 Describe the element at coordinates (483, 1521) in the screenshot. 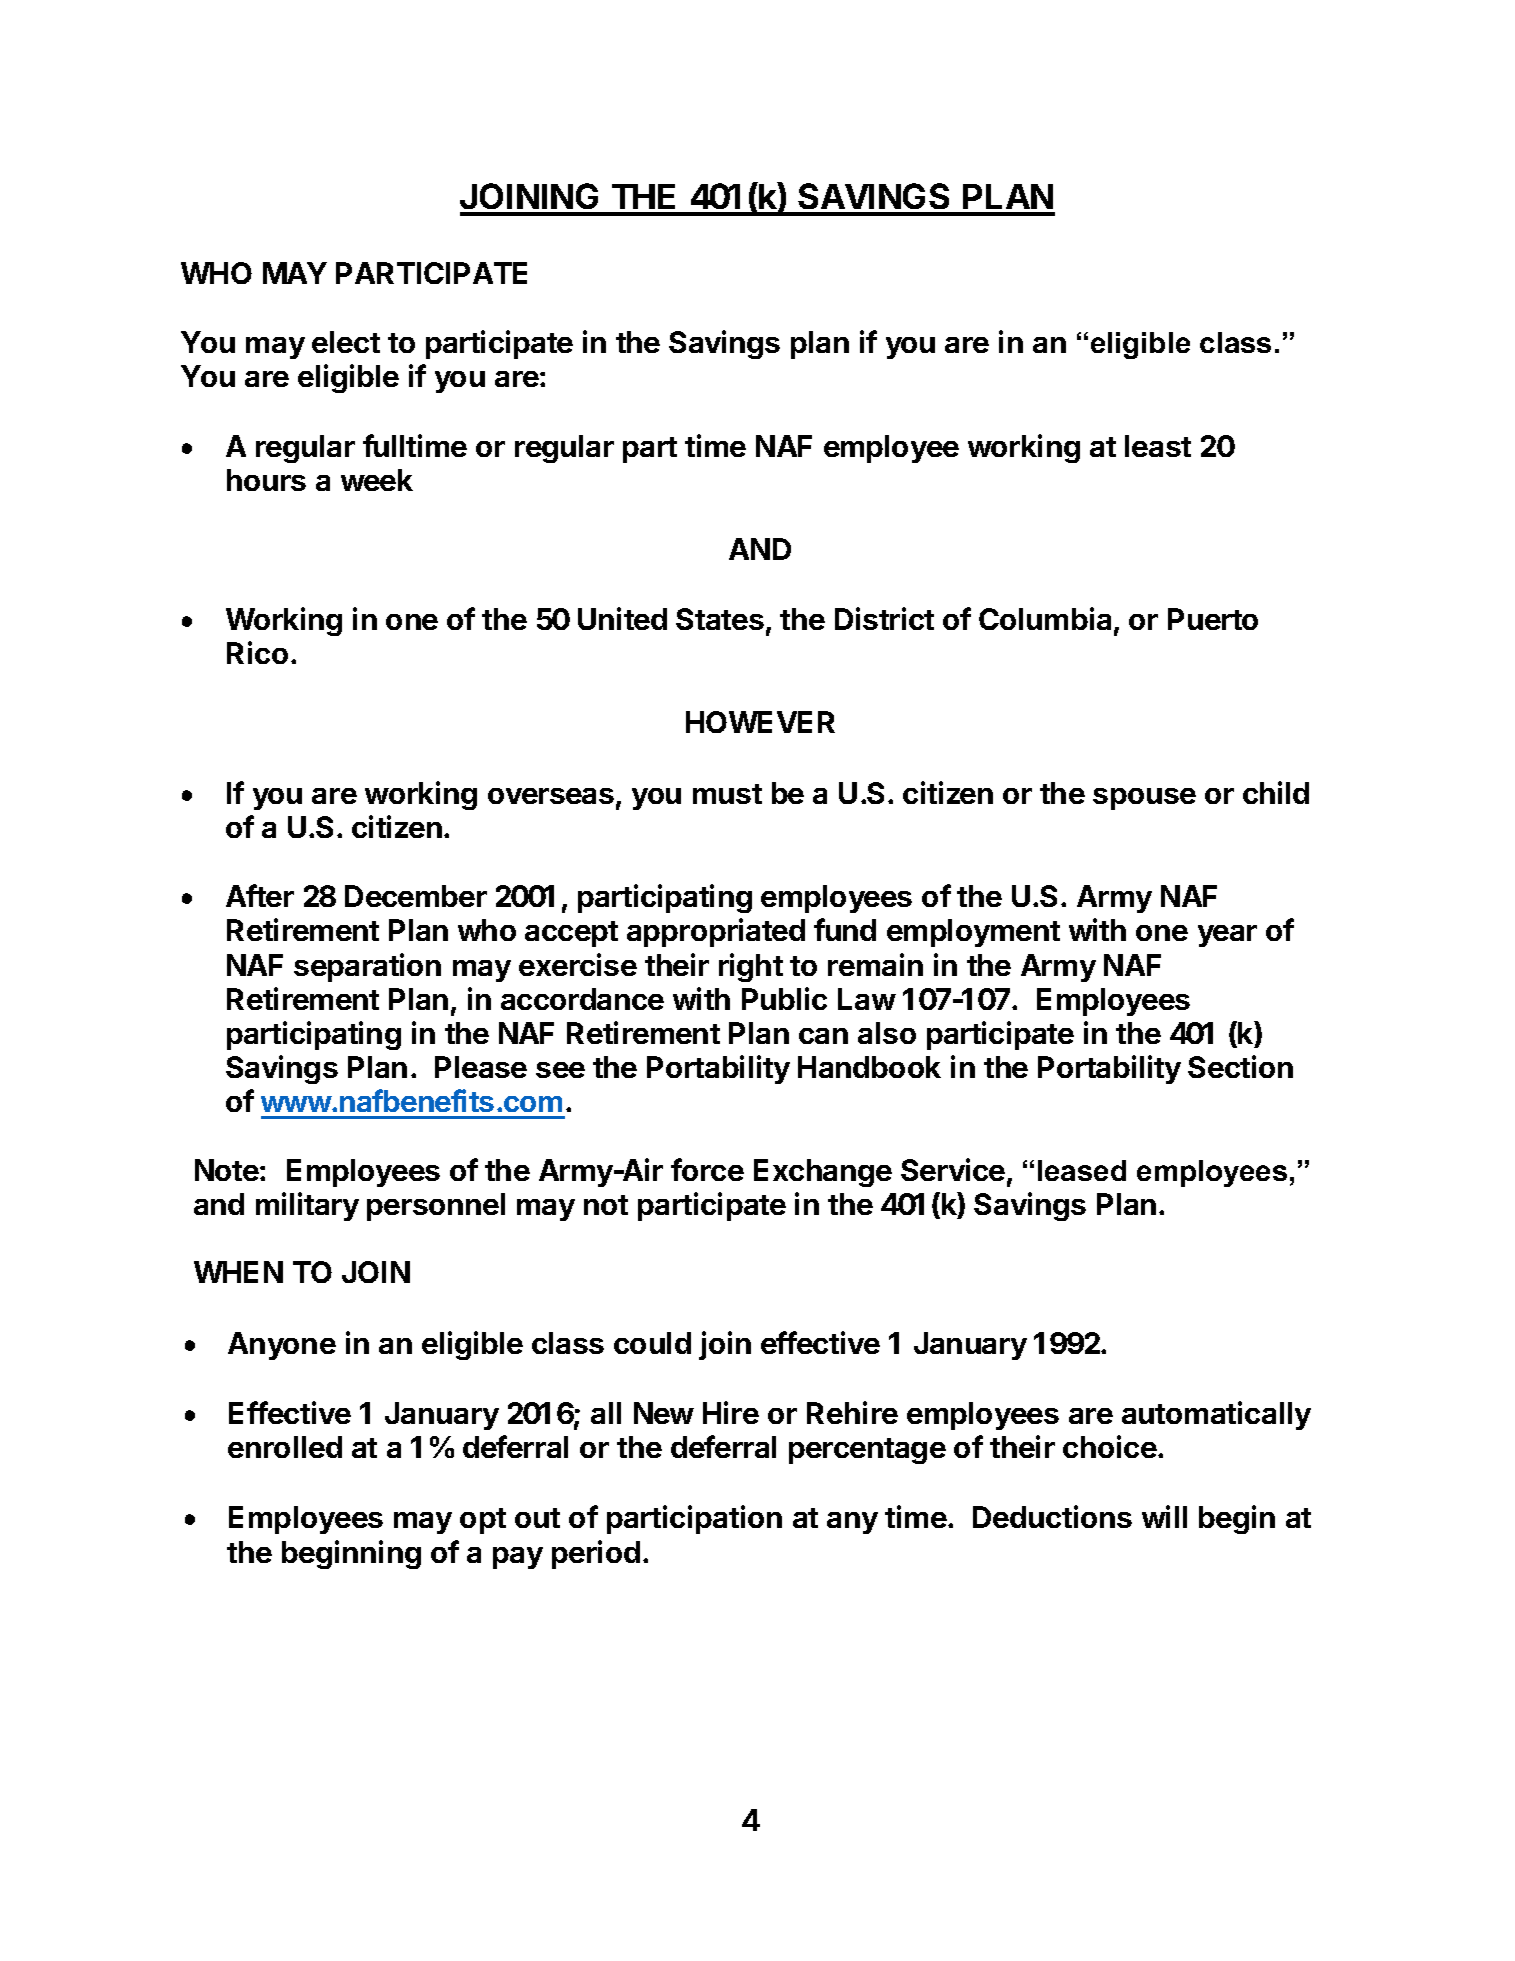

I see `opt` at that location.
